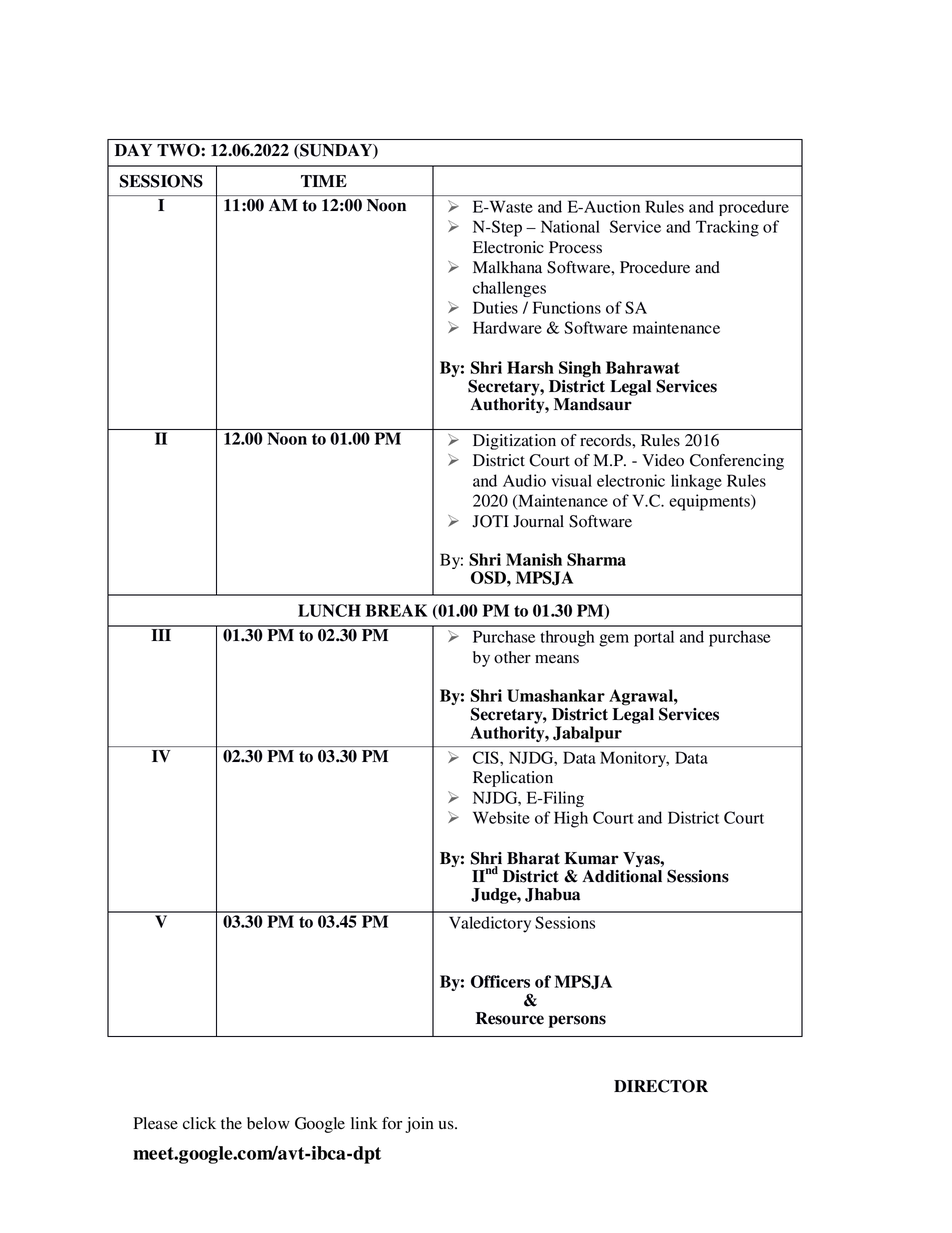 This screenshot has width=952, height=1233. I want to click on portal, so click(654, 638).
